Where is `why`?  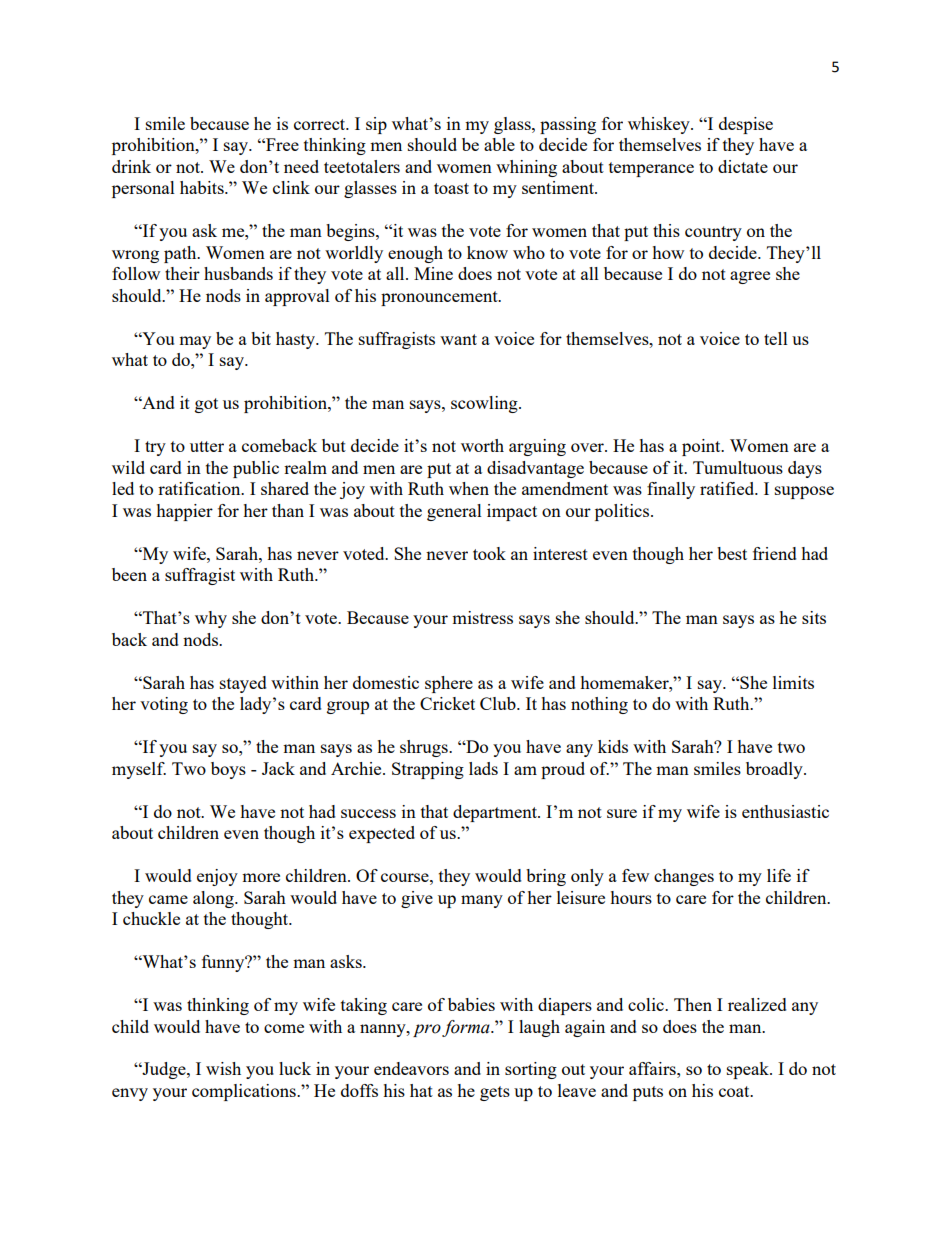 why is located at coordinates (211, 619).
